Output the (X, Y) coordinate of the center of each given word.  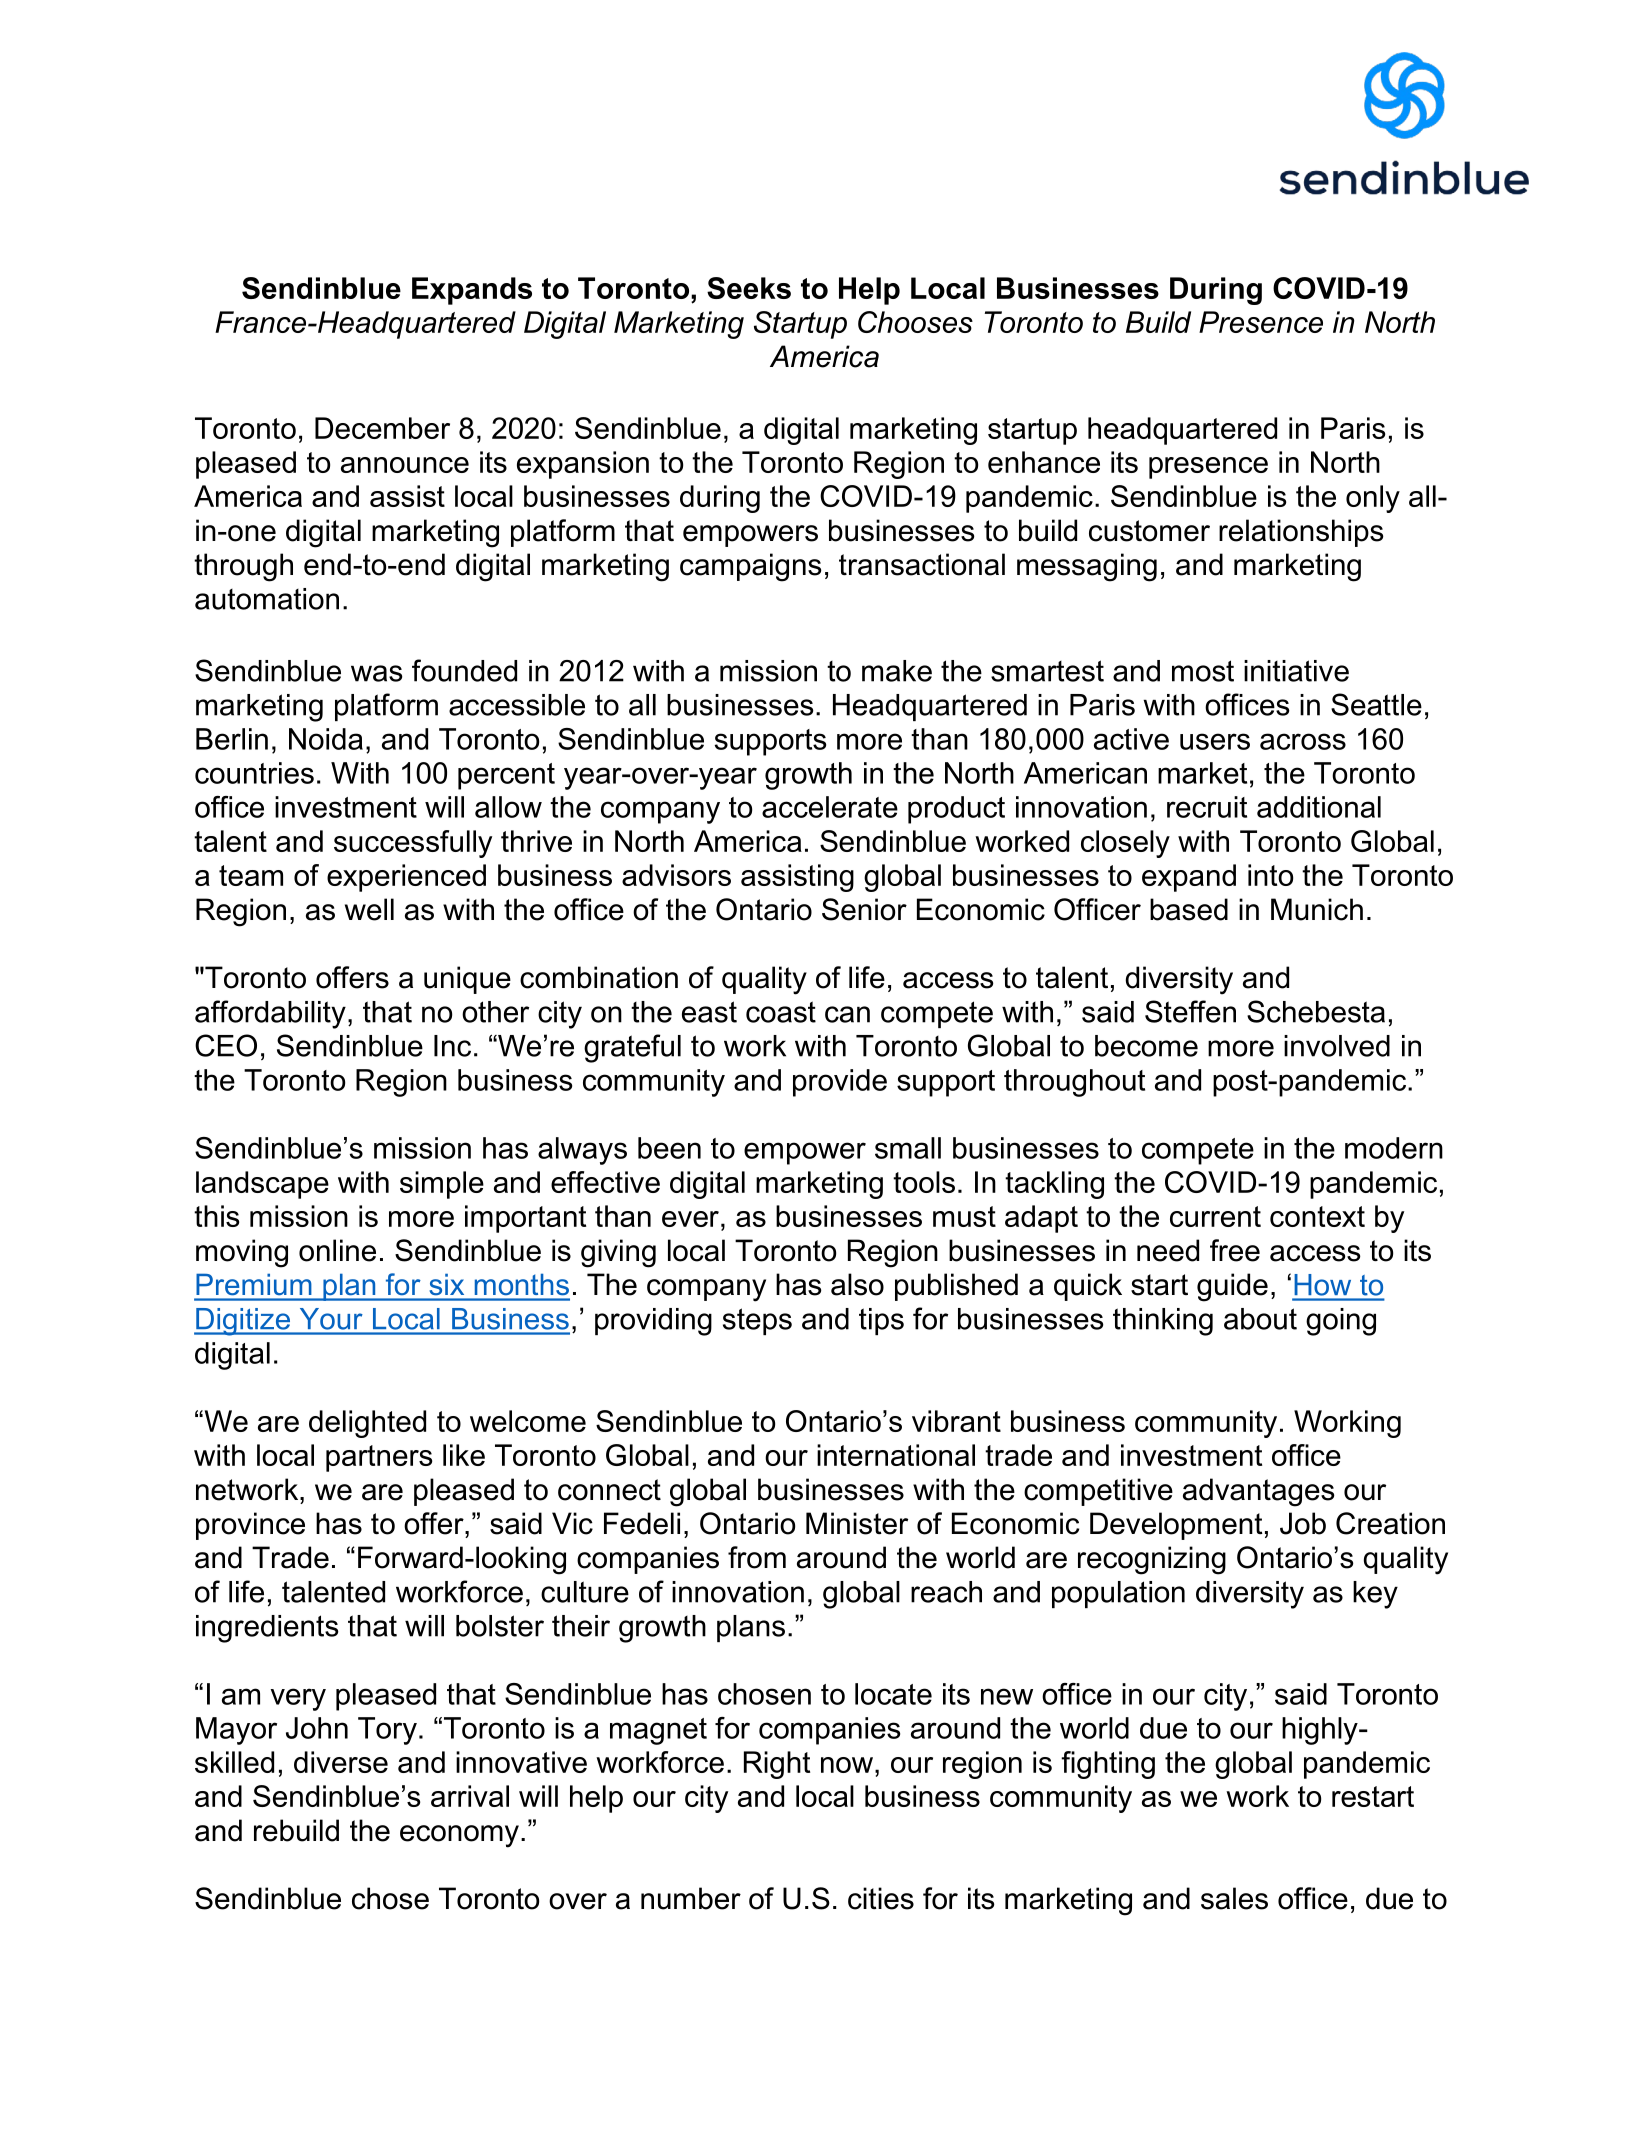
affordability (270, 1014)
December (382, 428)
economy (459, 1836)
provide (840, 1083)
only (1373, 499)
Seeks (749, 288)
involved (1337, 1046)
